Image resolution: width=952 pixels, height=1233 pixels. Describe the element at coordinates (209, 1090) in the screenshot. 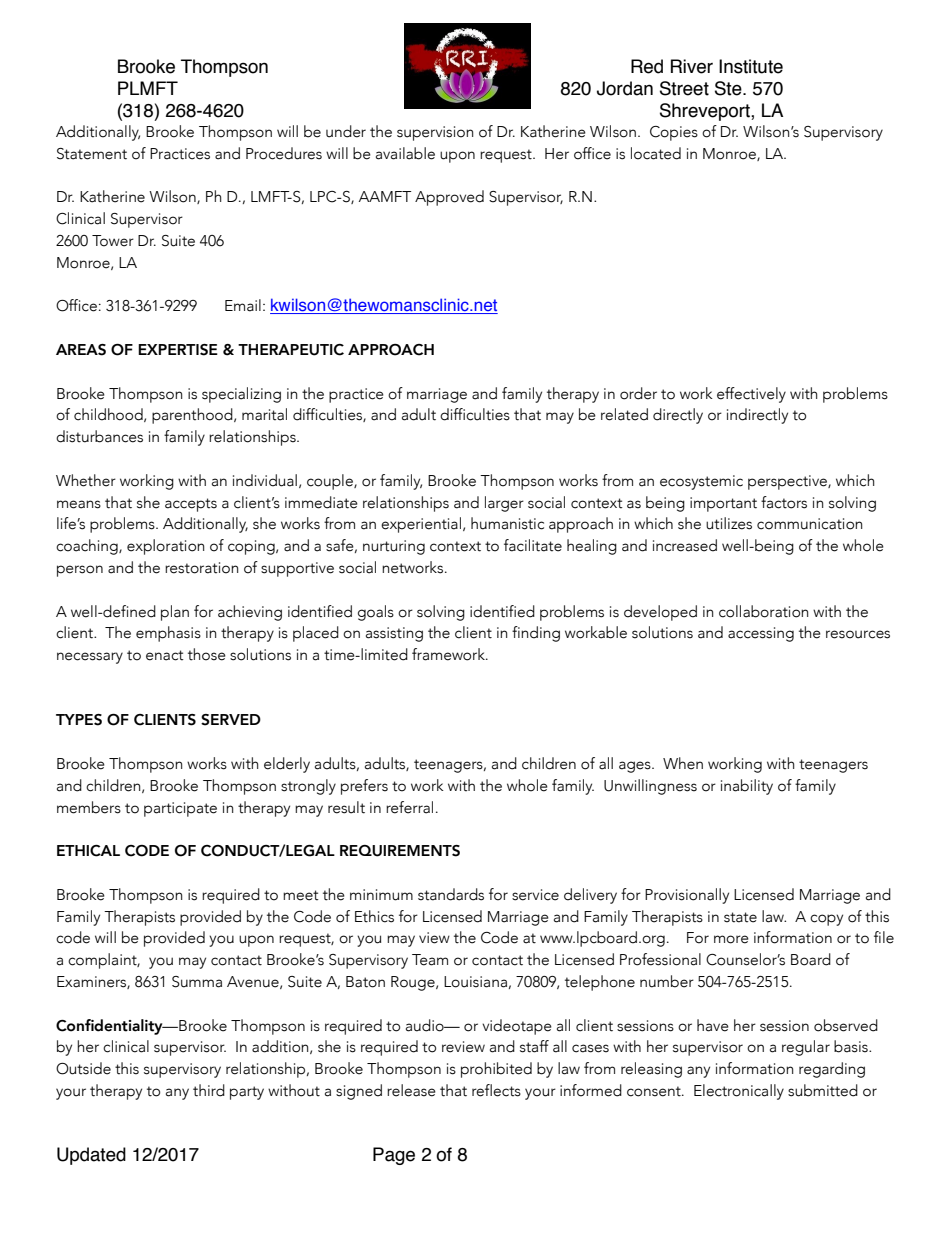

I see `third` at that location.
